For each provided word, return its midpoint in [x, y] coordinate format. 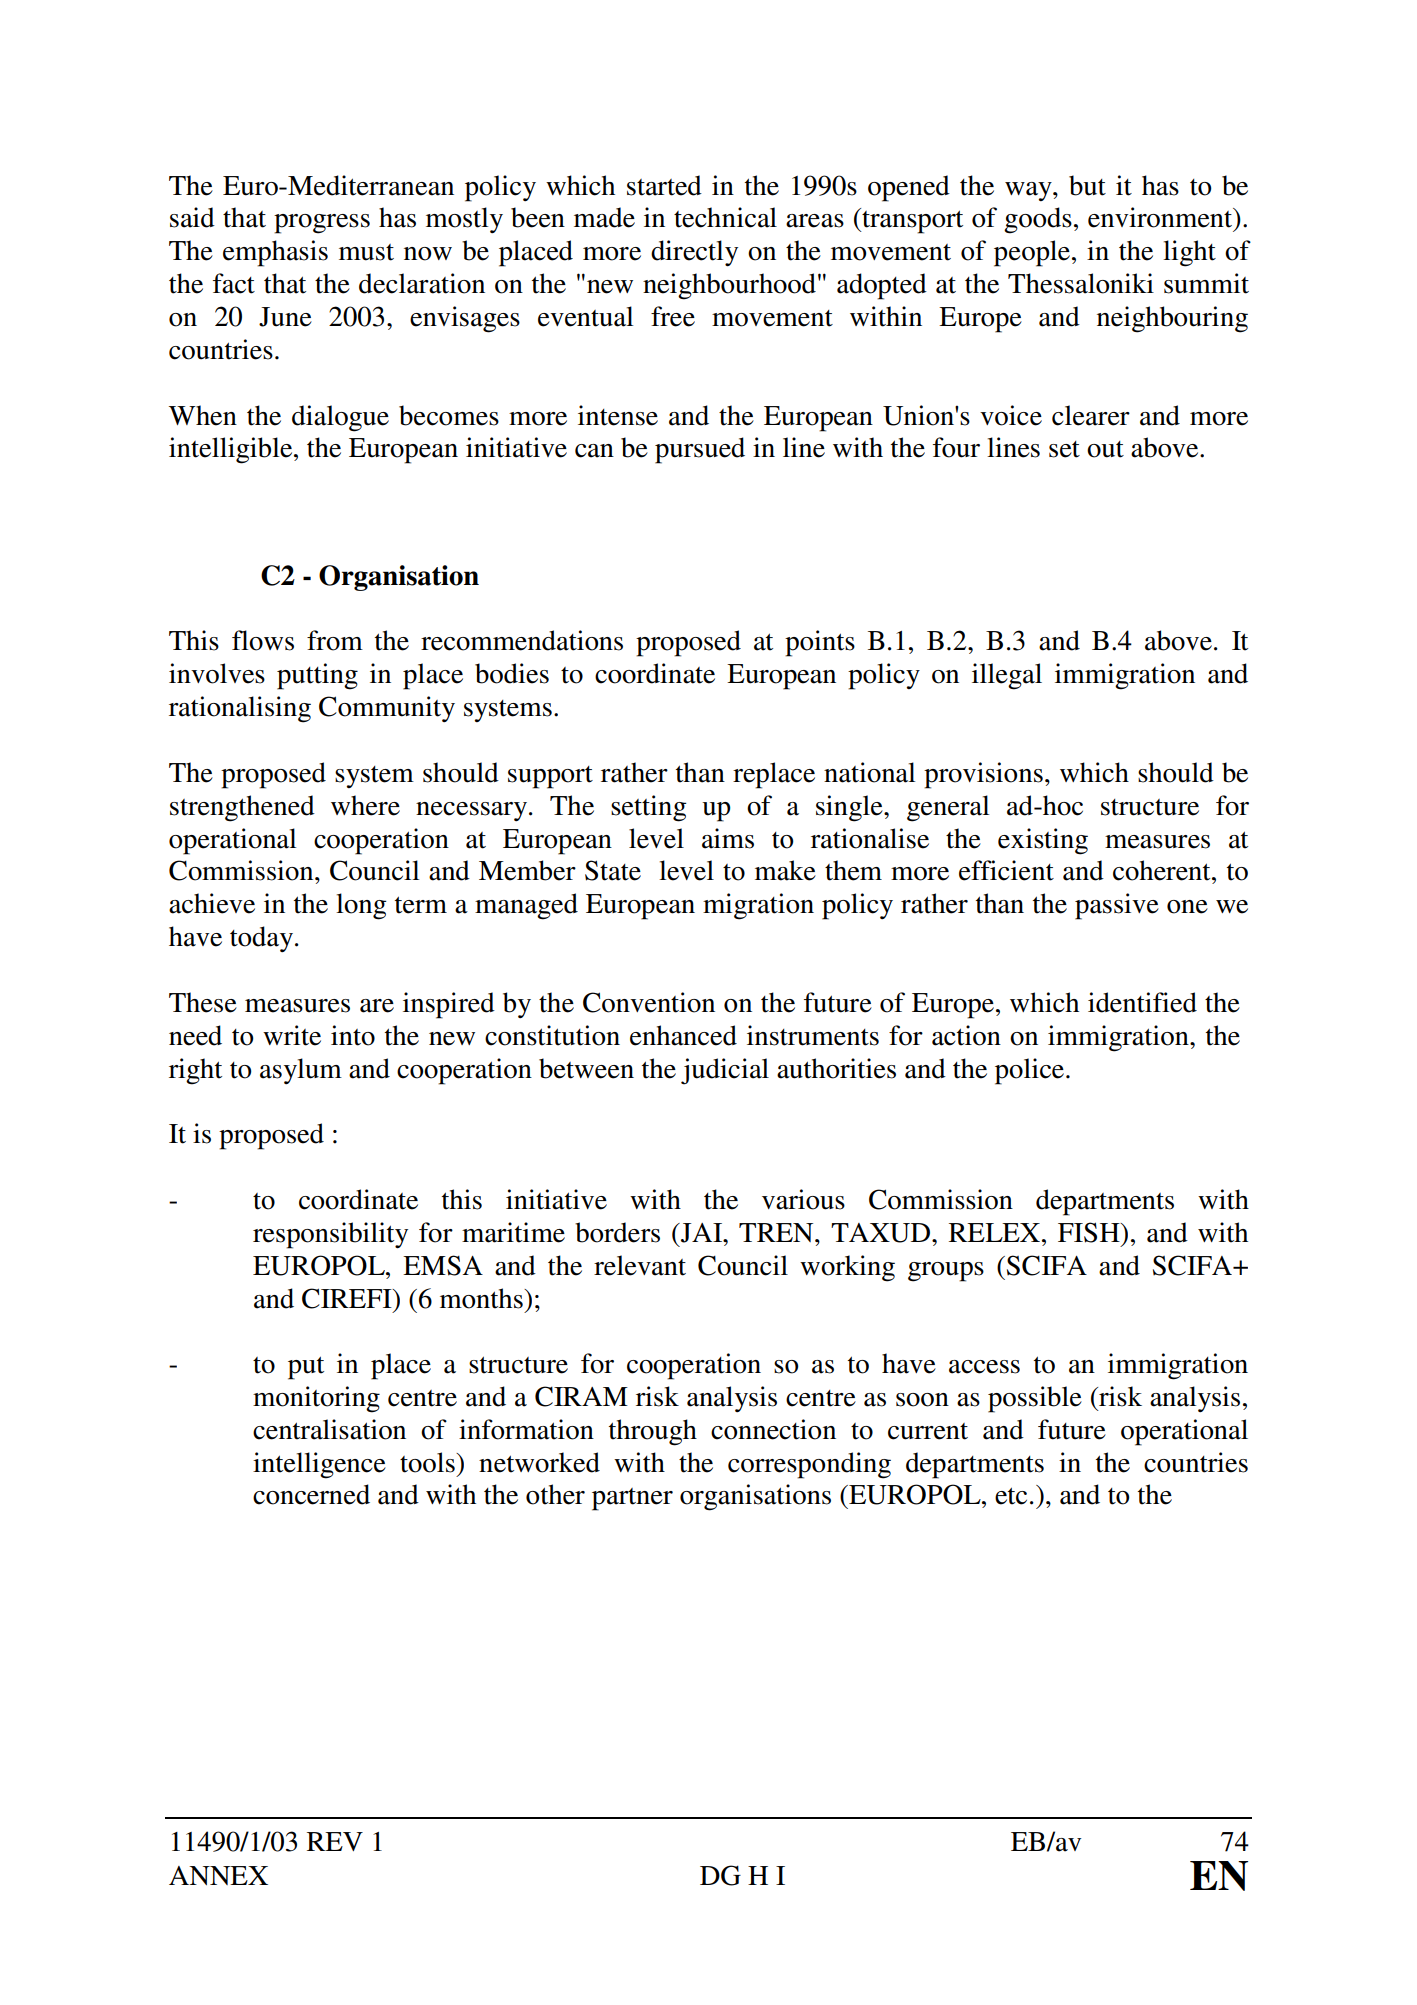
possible [1035, 1399]
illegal [1007, 676]
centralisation [329, 1429]
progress [322, 224]
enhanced [683, 1035]
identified [1142, 1002]
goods [1038, 220]
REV [335, 1841]
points [820, 643]
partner [632, 1499]
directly [694, 253]
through [653, 1432]
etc [1011, 1496]
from [335, 640]
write [292, 1035]
